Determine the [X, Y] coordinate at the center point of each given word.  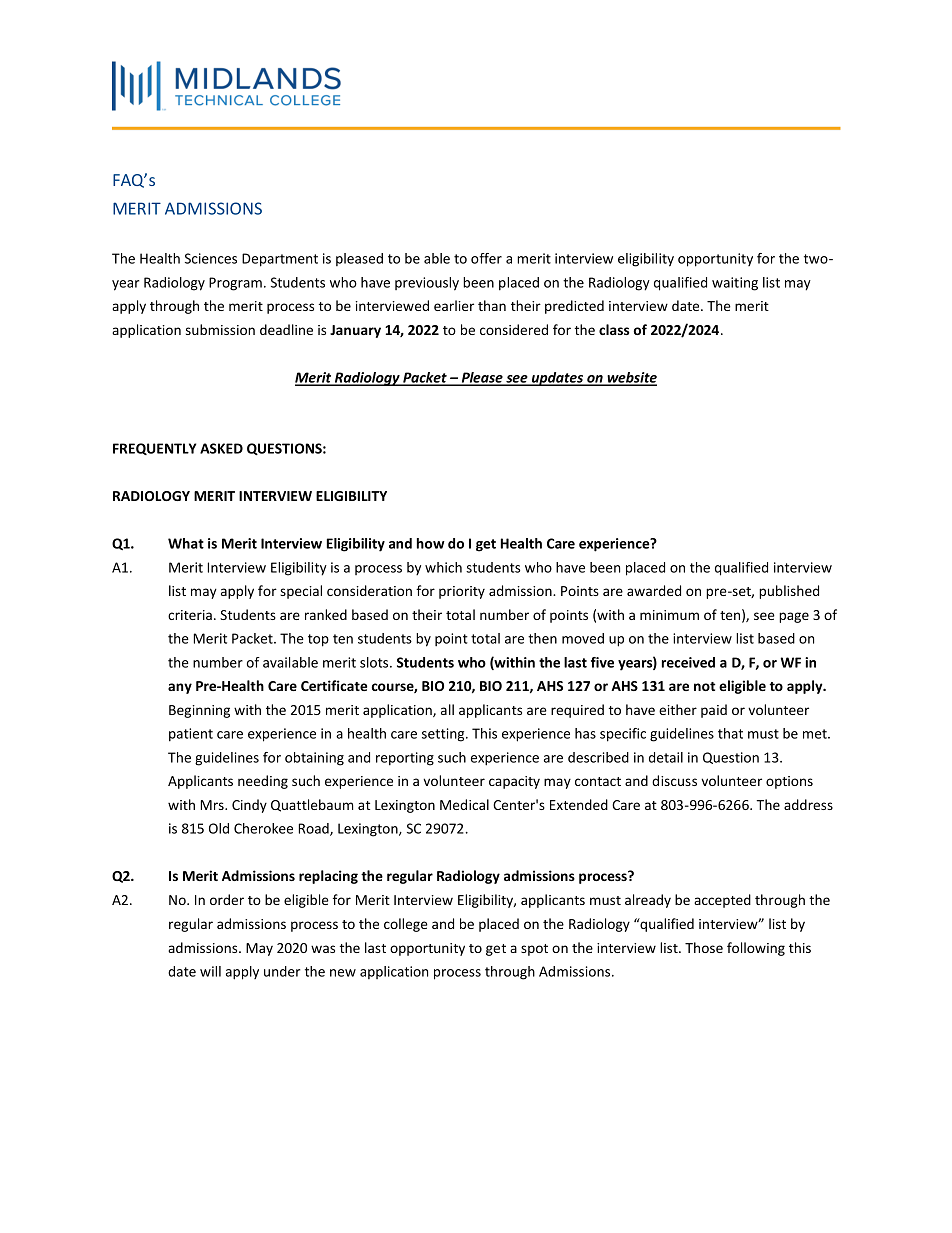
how [431, 543]
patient [191, 735]
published [789, 592]
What [186, 543]
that [730, 733]
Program [235, 284]
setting [444, 735]
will [210, 971]
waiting [735, 284]
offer [486, 258]
